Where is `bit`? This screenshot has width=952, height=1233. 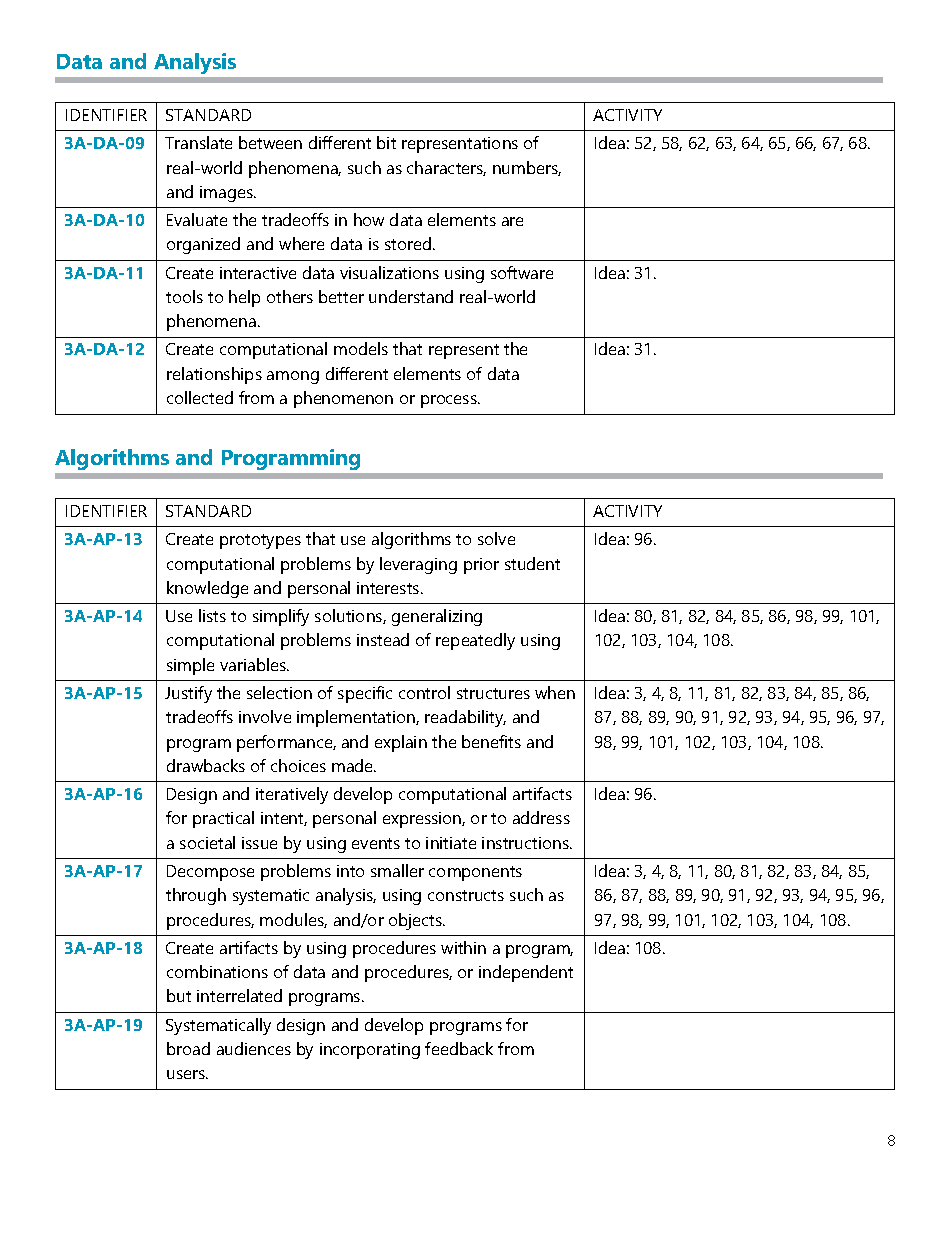 bit is located at coordinates (386, 142).
